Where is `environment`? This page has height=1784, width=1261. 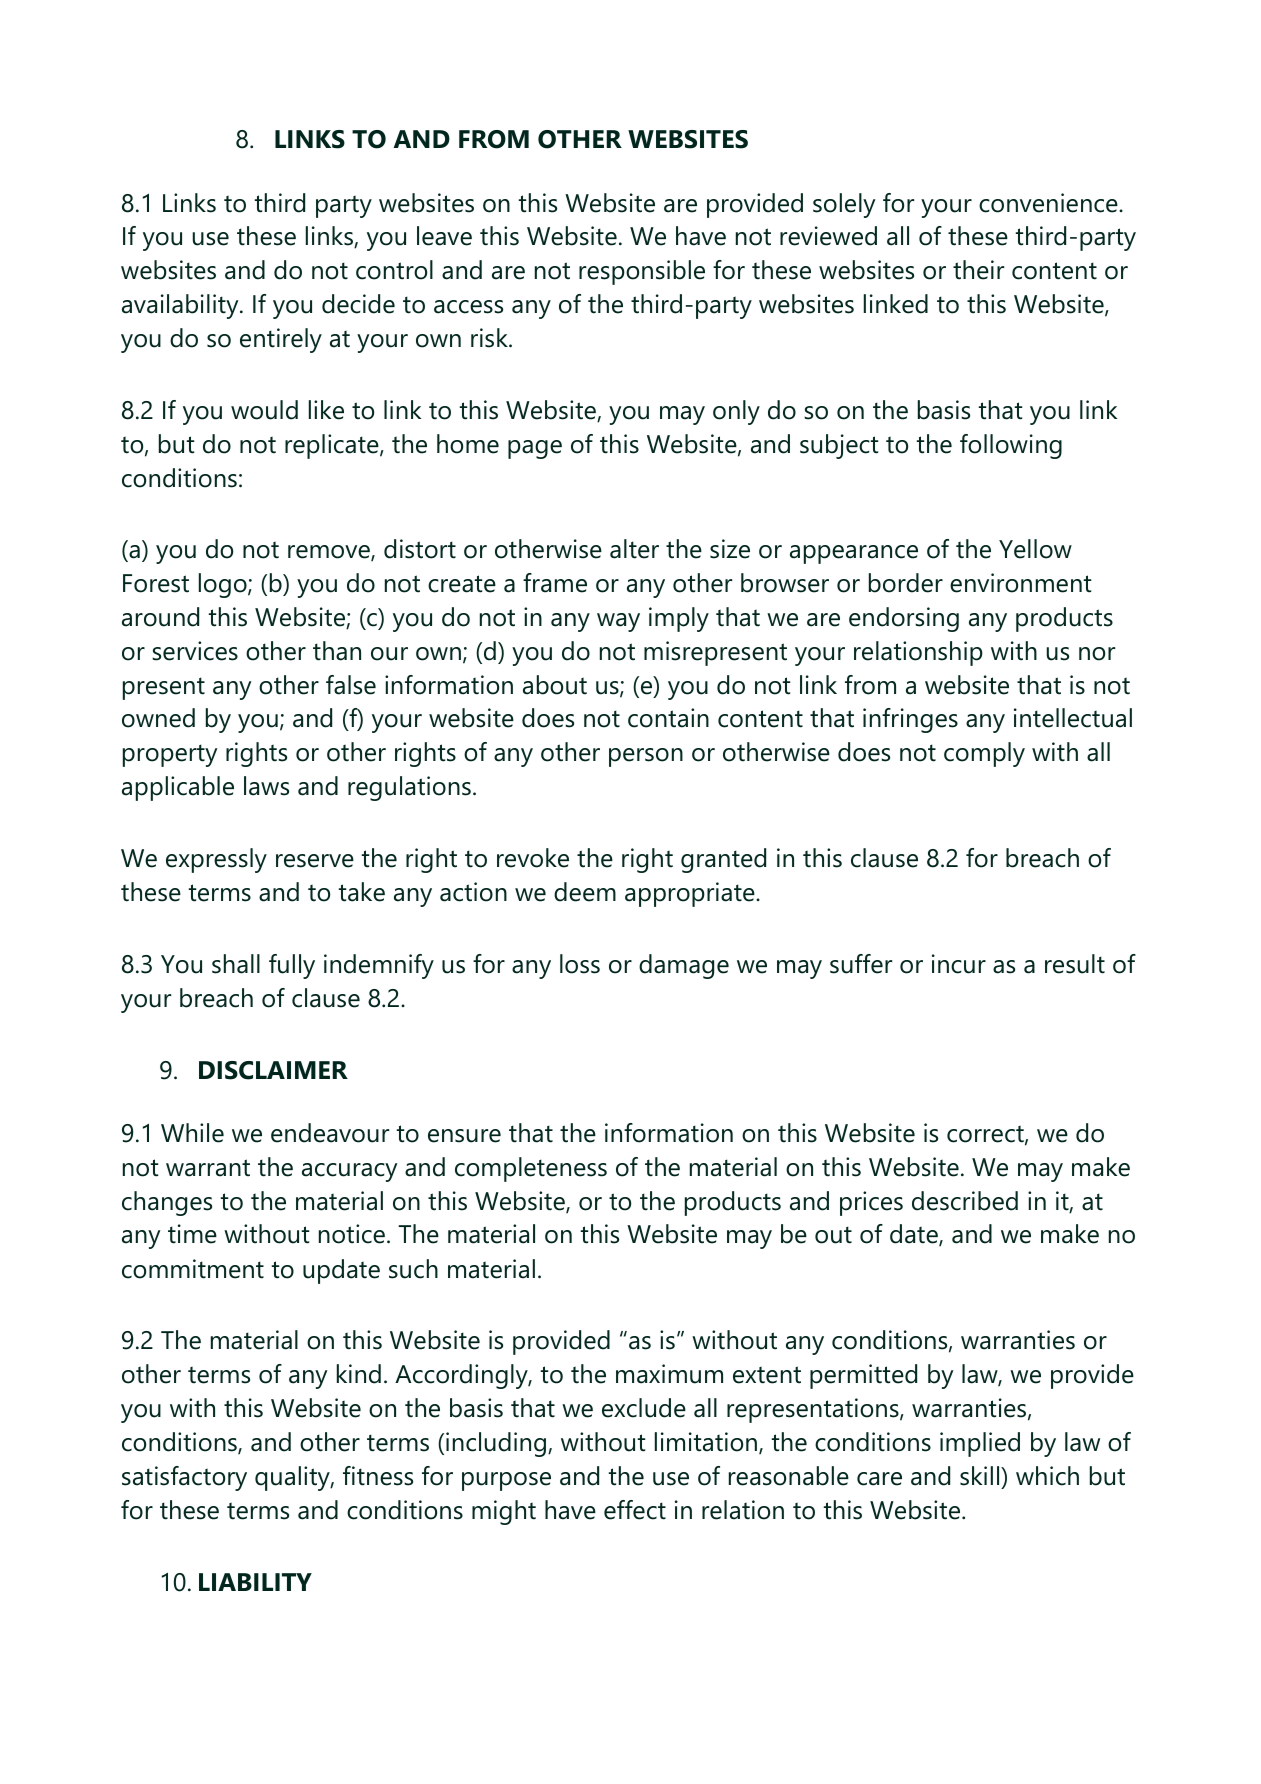 environment is located at coordinates (1020, 583).
